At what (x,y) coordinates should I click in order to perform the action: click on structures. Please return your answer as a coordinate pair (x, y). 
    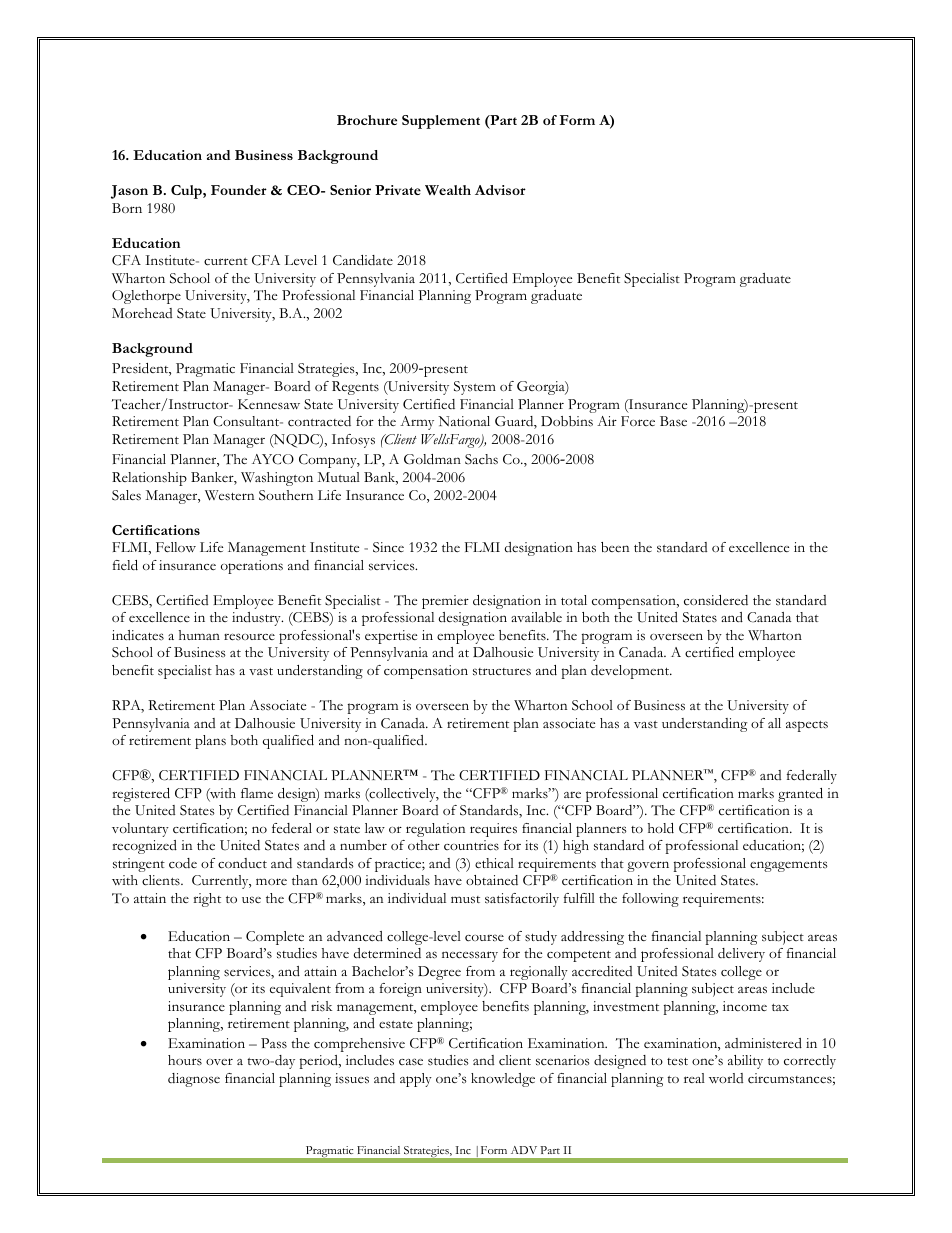
    Looking at the image, I should click on (502, 672).
